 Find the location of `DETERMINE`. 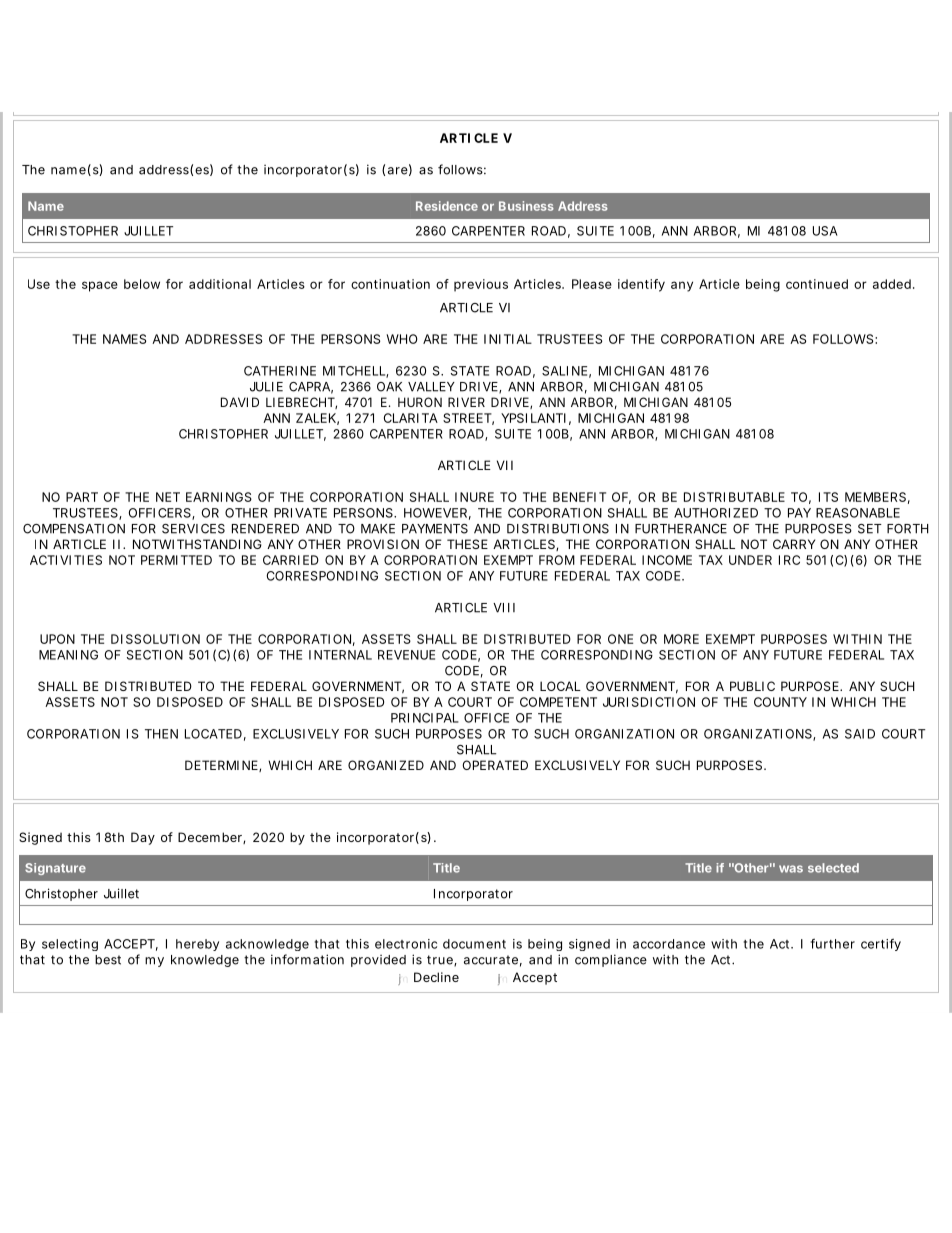

DETERMINE is located at coordinates (221, 765).
